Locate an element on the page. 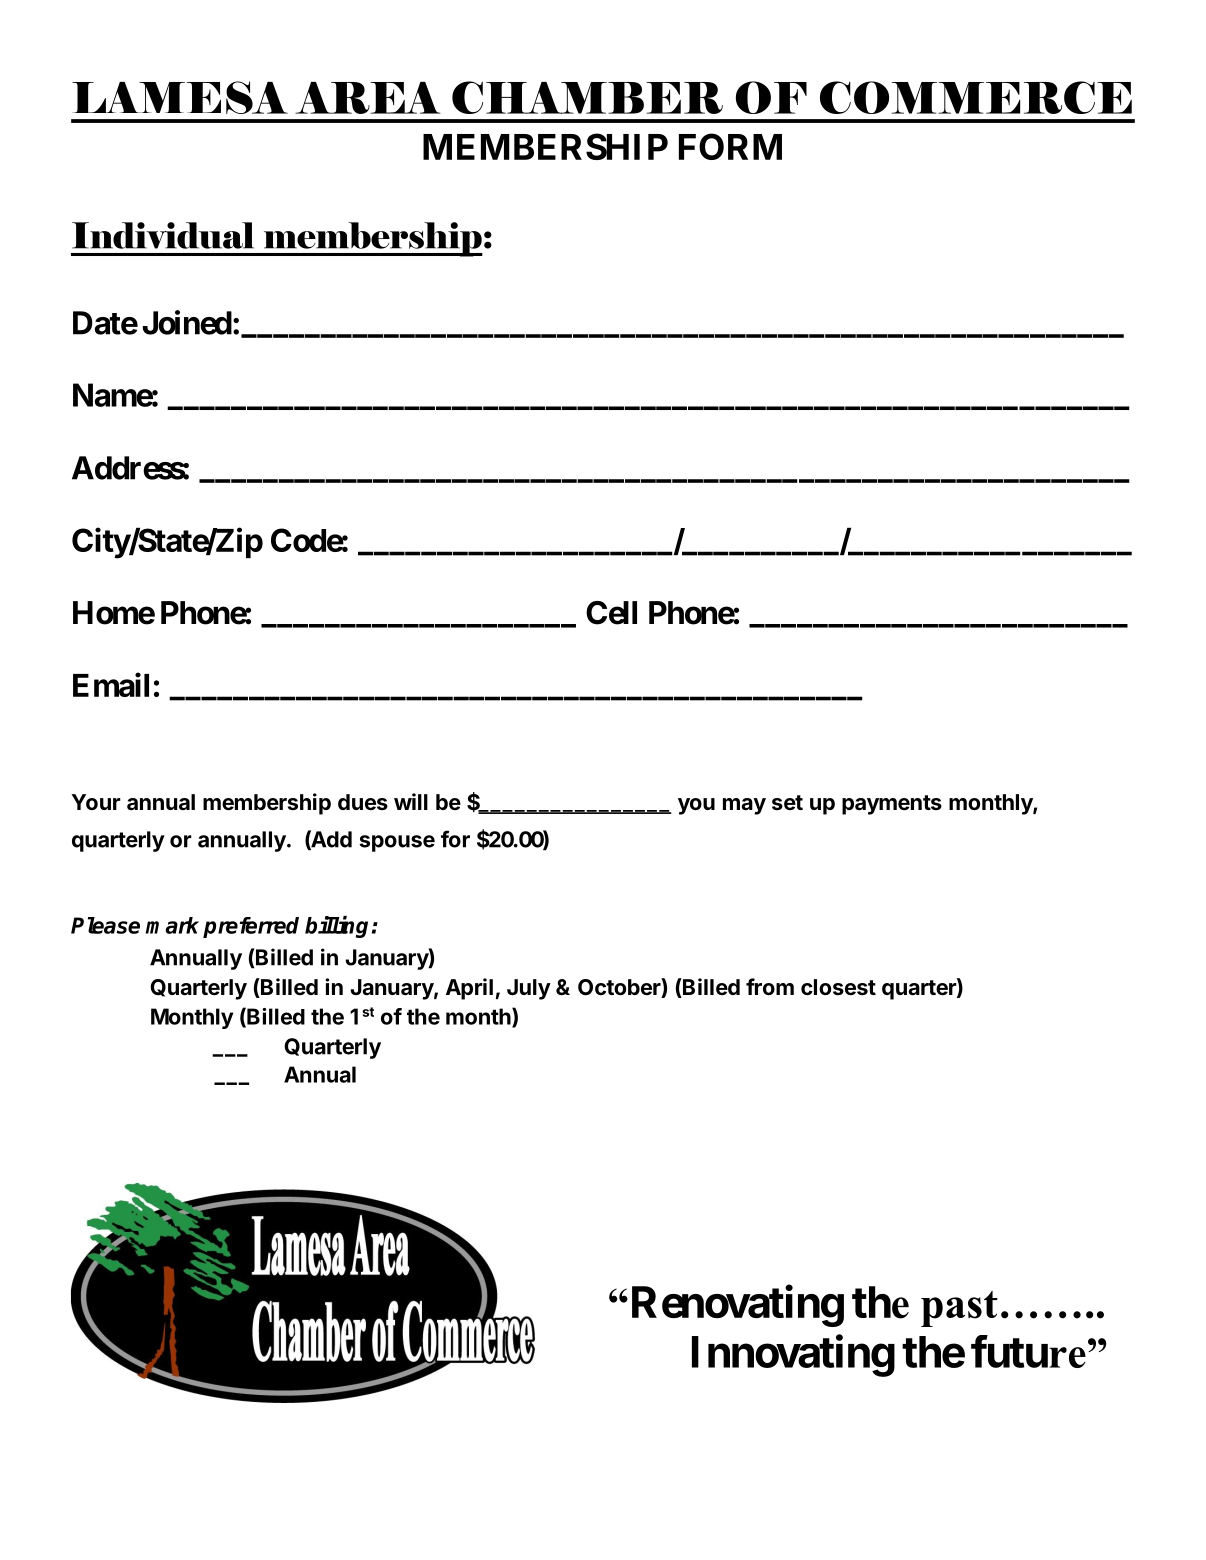  mark is located at coordinates (172, 925).
